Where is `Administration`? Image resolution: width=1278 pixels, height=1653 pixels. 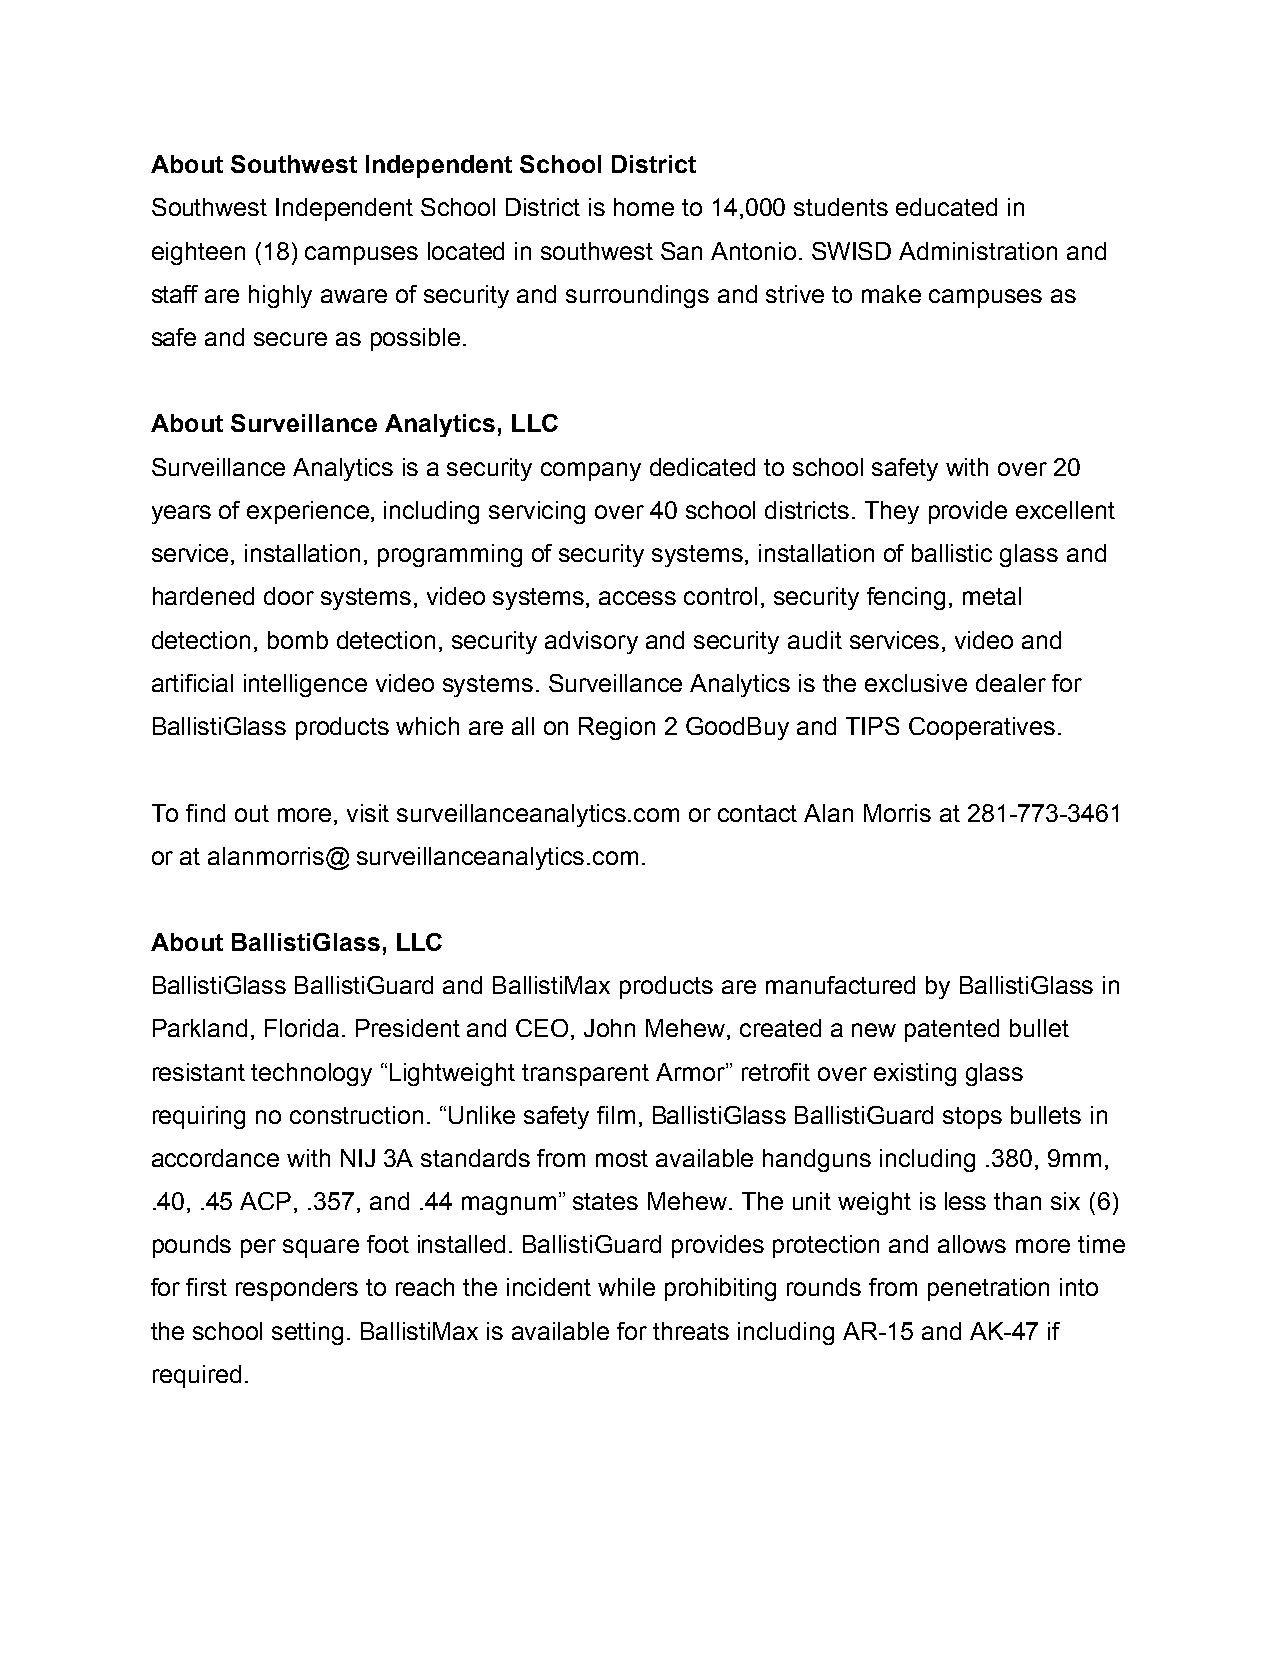
Administration is located at coordinates (978, 251).
